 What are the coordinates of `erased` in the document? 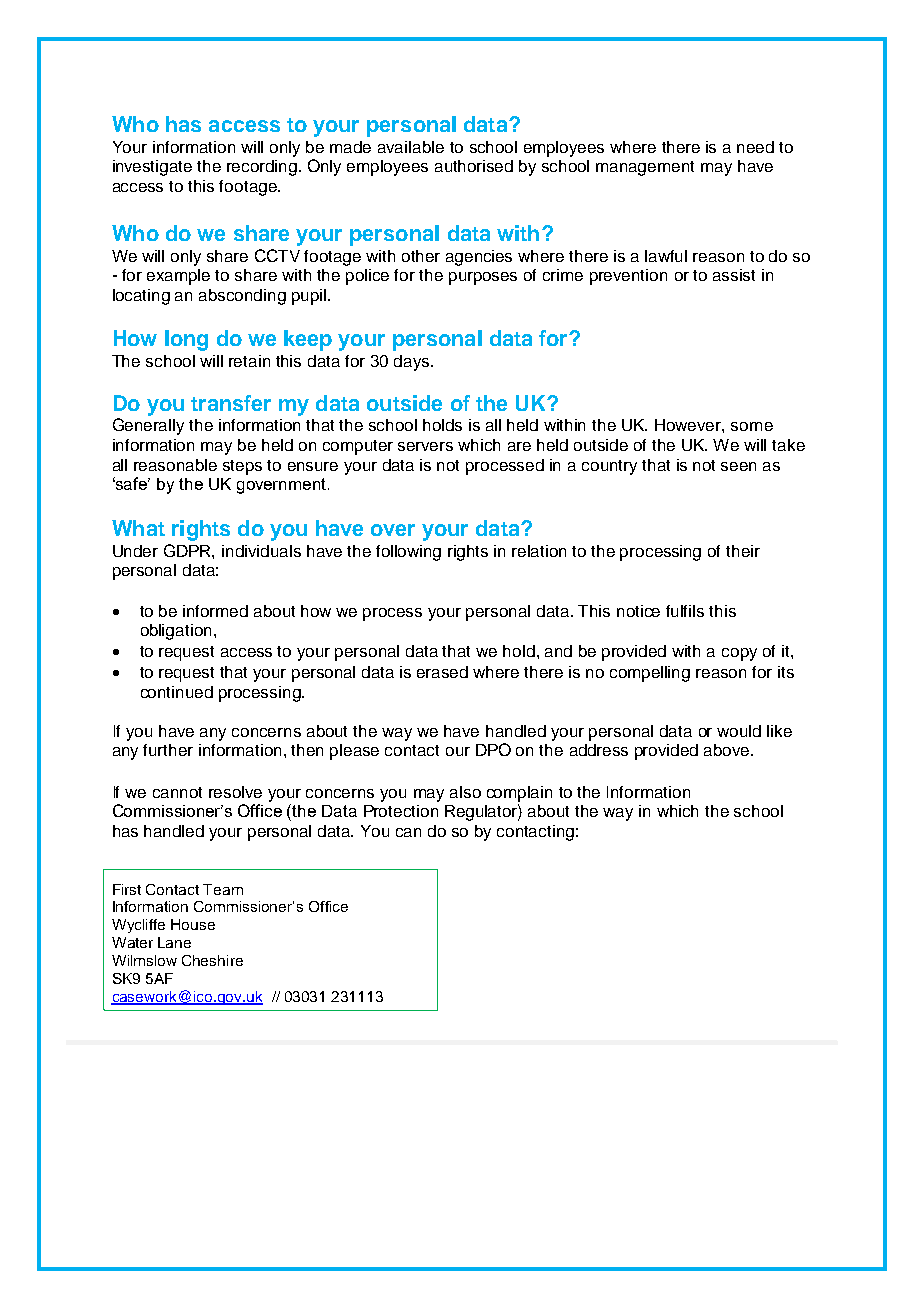 It's located at (442, 672).
